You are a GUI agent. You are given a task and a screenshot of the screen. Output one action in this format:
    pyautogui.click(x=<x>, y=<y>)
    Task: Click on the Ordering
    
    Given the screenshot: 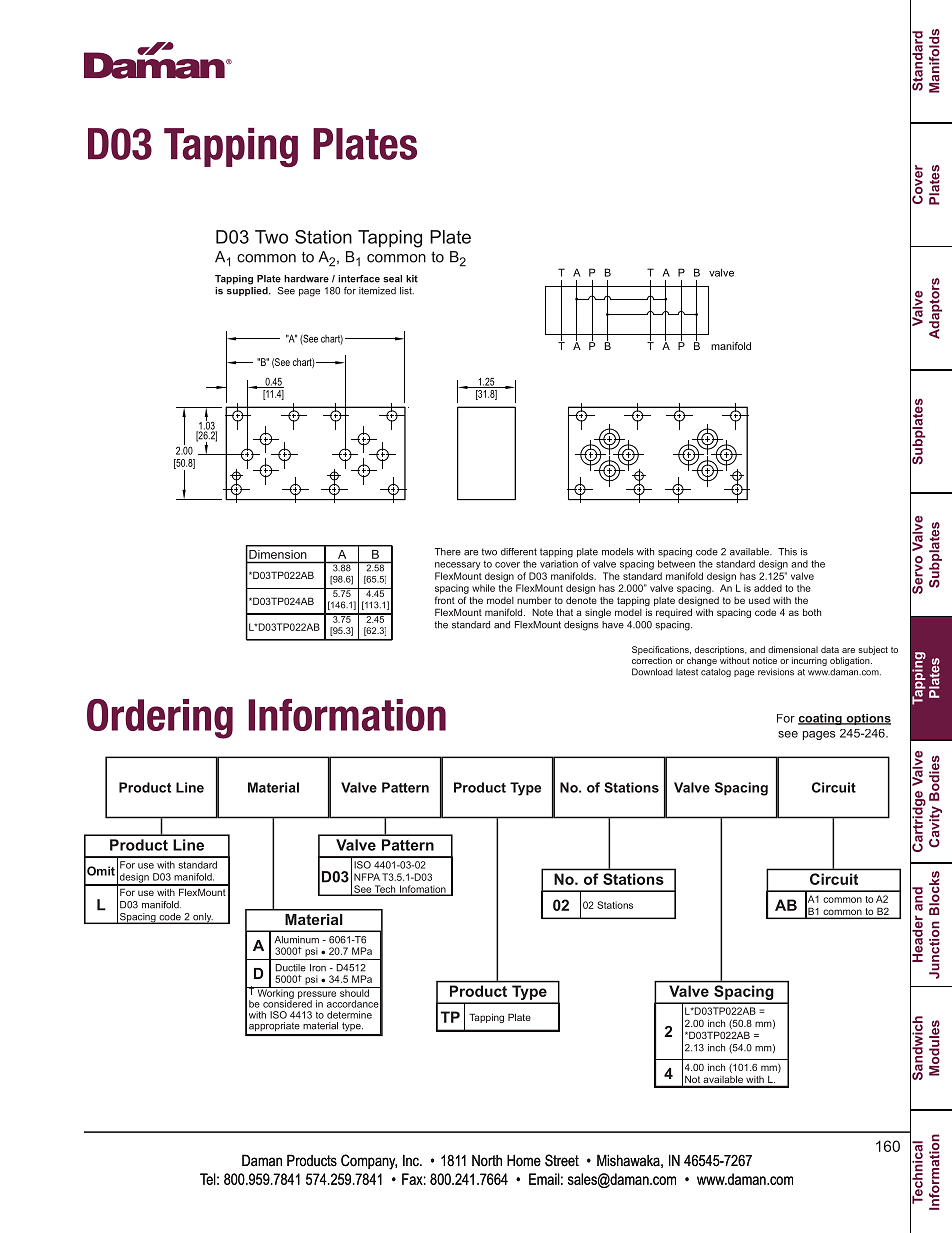 What is the action you would take?
    pyautogui.click(x=160, y=719)
